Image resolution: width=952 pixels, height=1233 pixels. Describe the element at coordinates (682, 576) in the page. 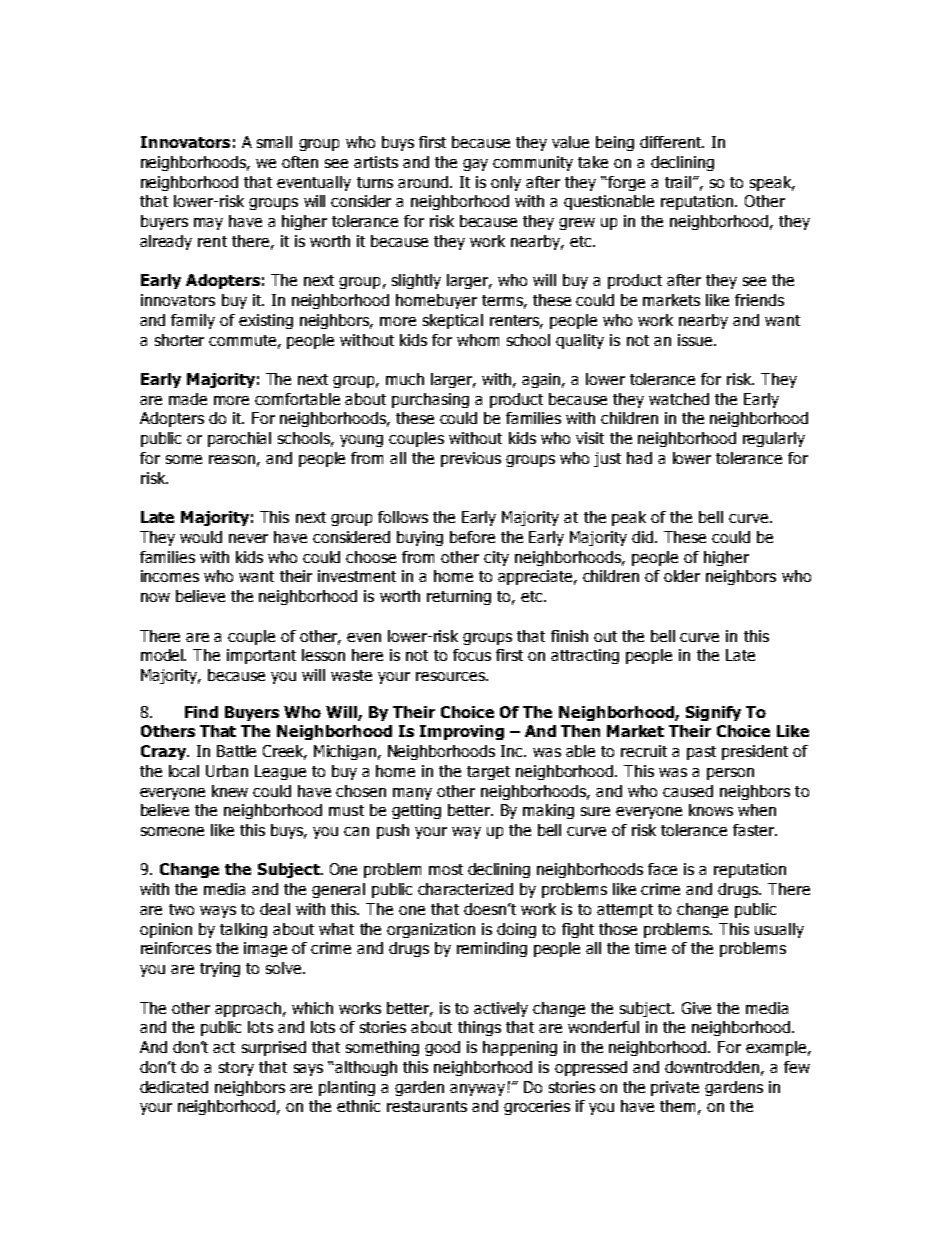

I see `older` at that location.
